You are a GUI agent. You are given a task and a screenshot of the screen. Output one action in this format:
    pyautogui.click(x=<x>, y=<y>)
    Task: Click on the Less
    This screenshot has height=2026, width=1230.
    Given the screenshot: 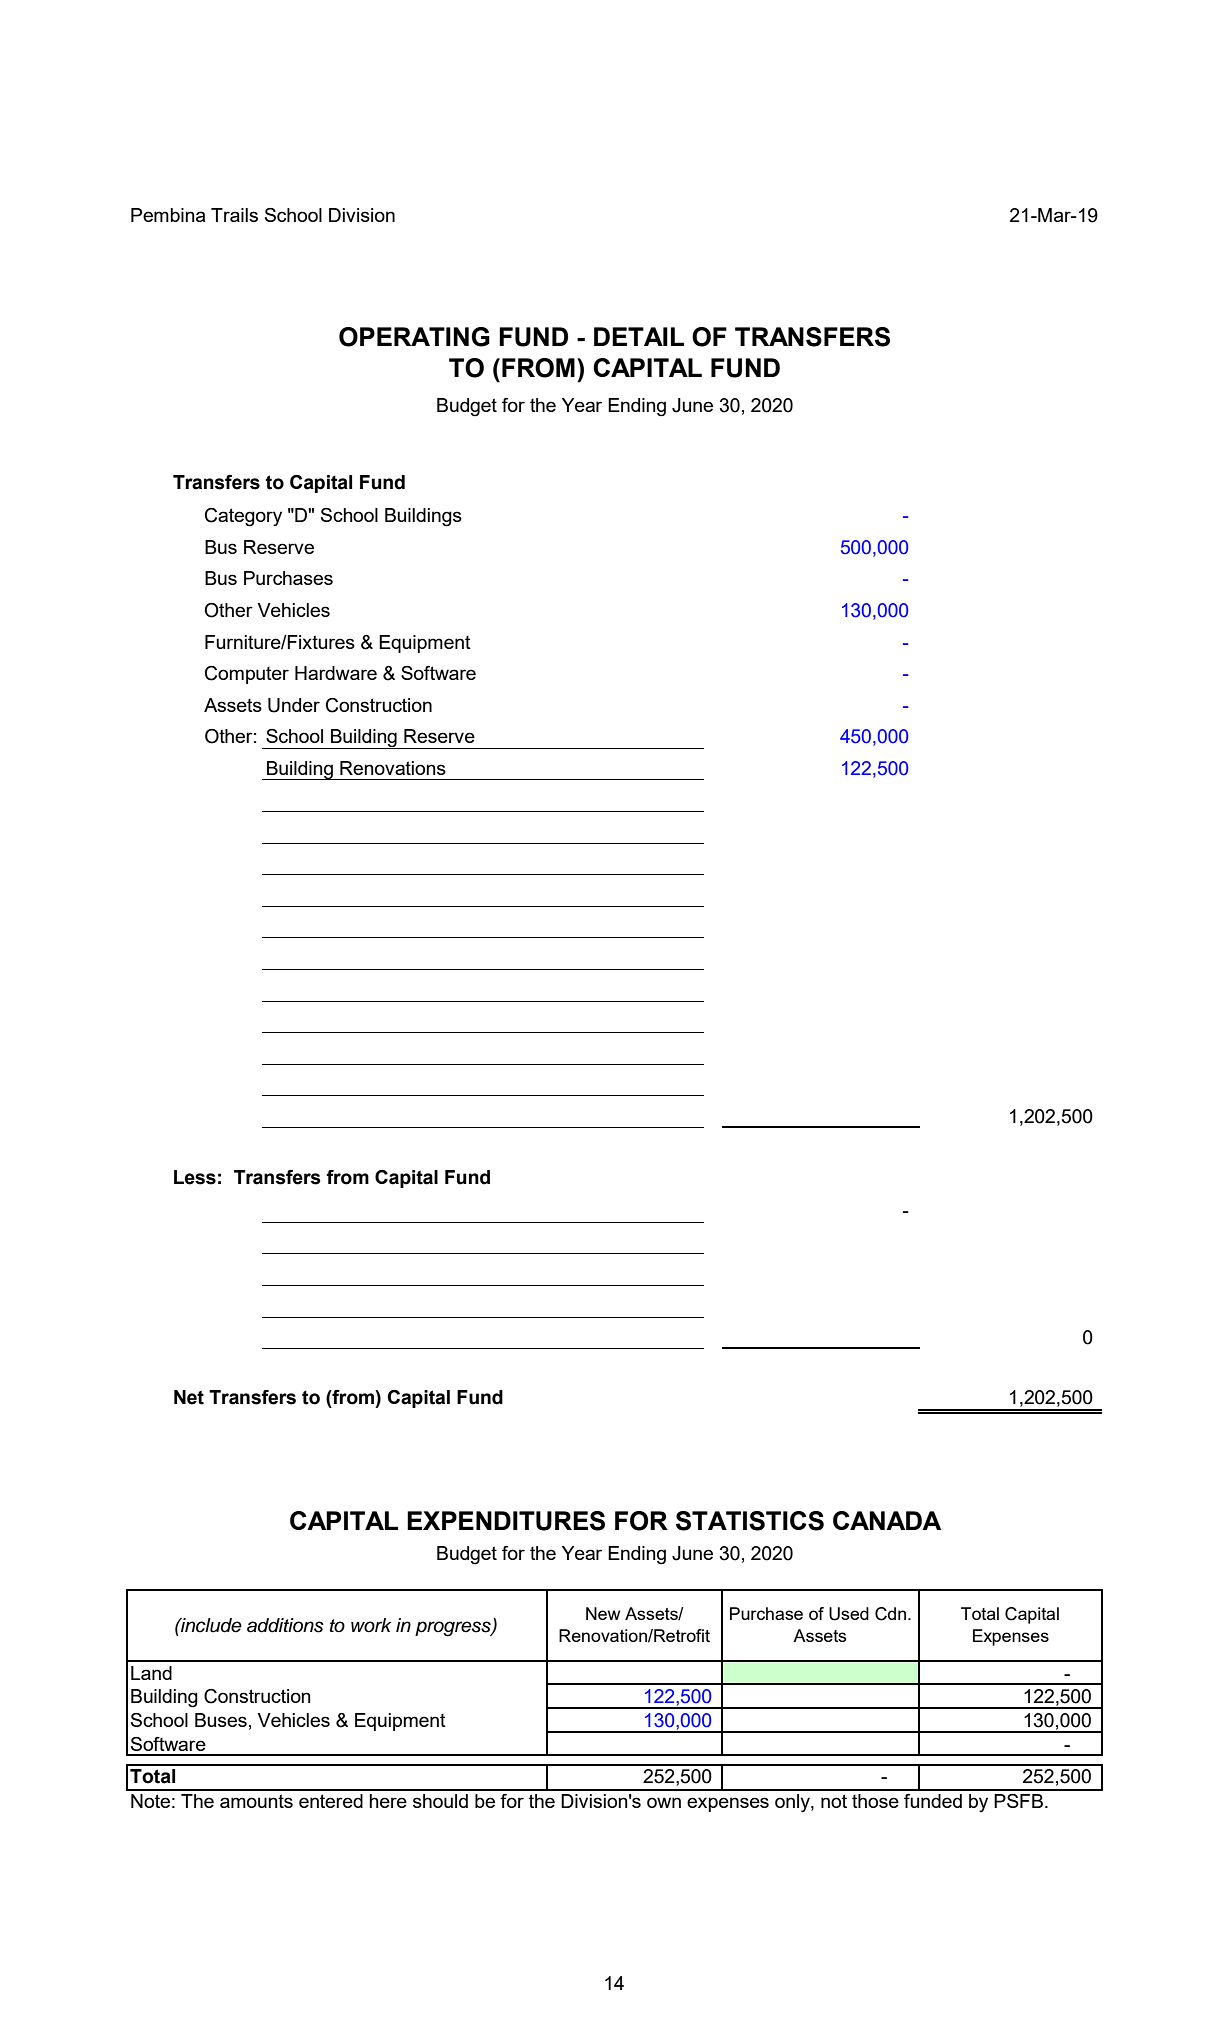 What is the action you would take?
    pyautogui.click(x=195, y=1177)
